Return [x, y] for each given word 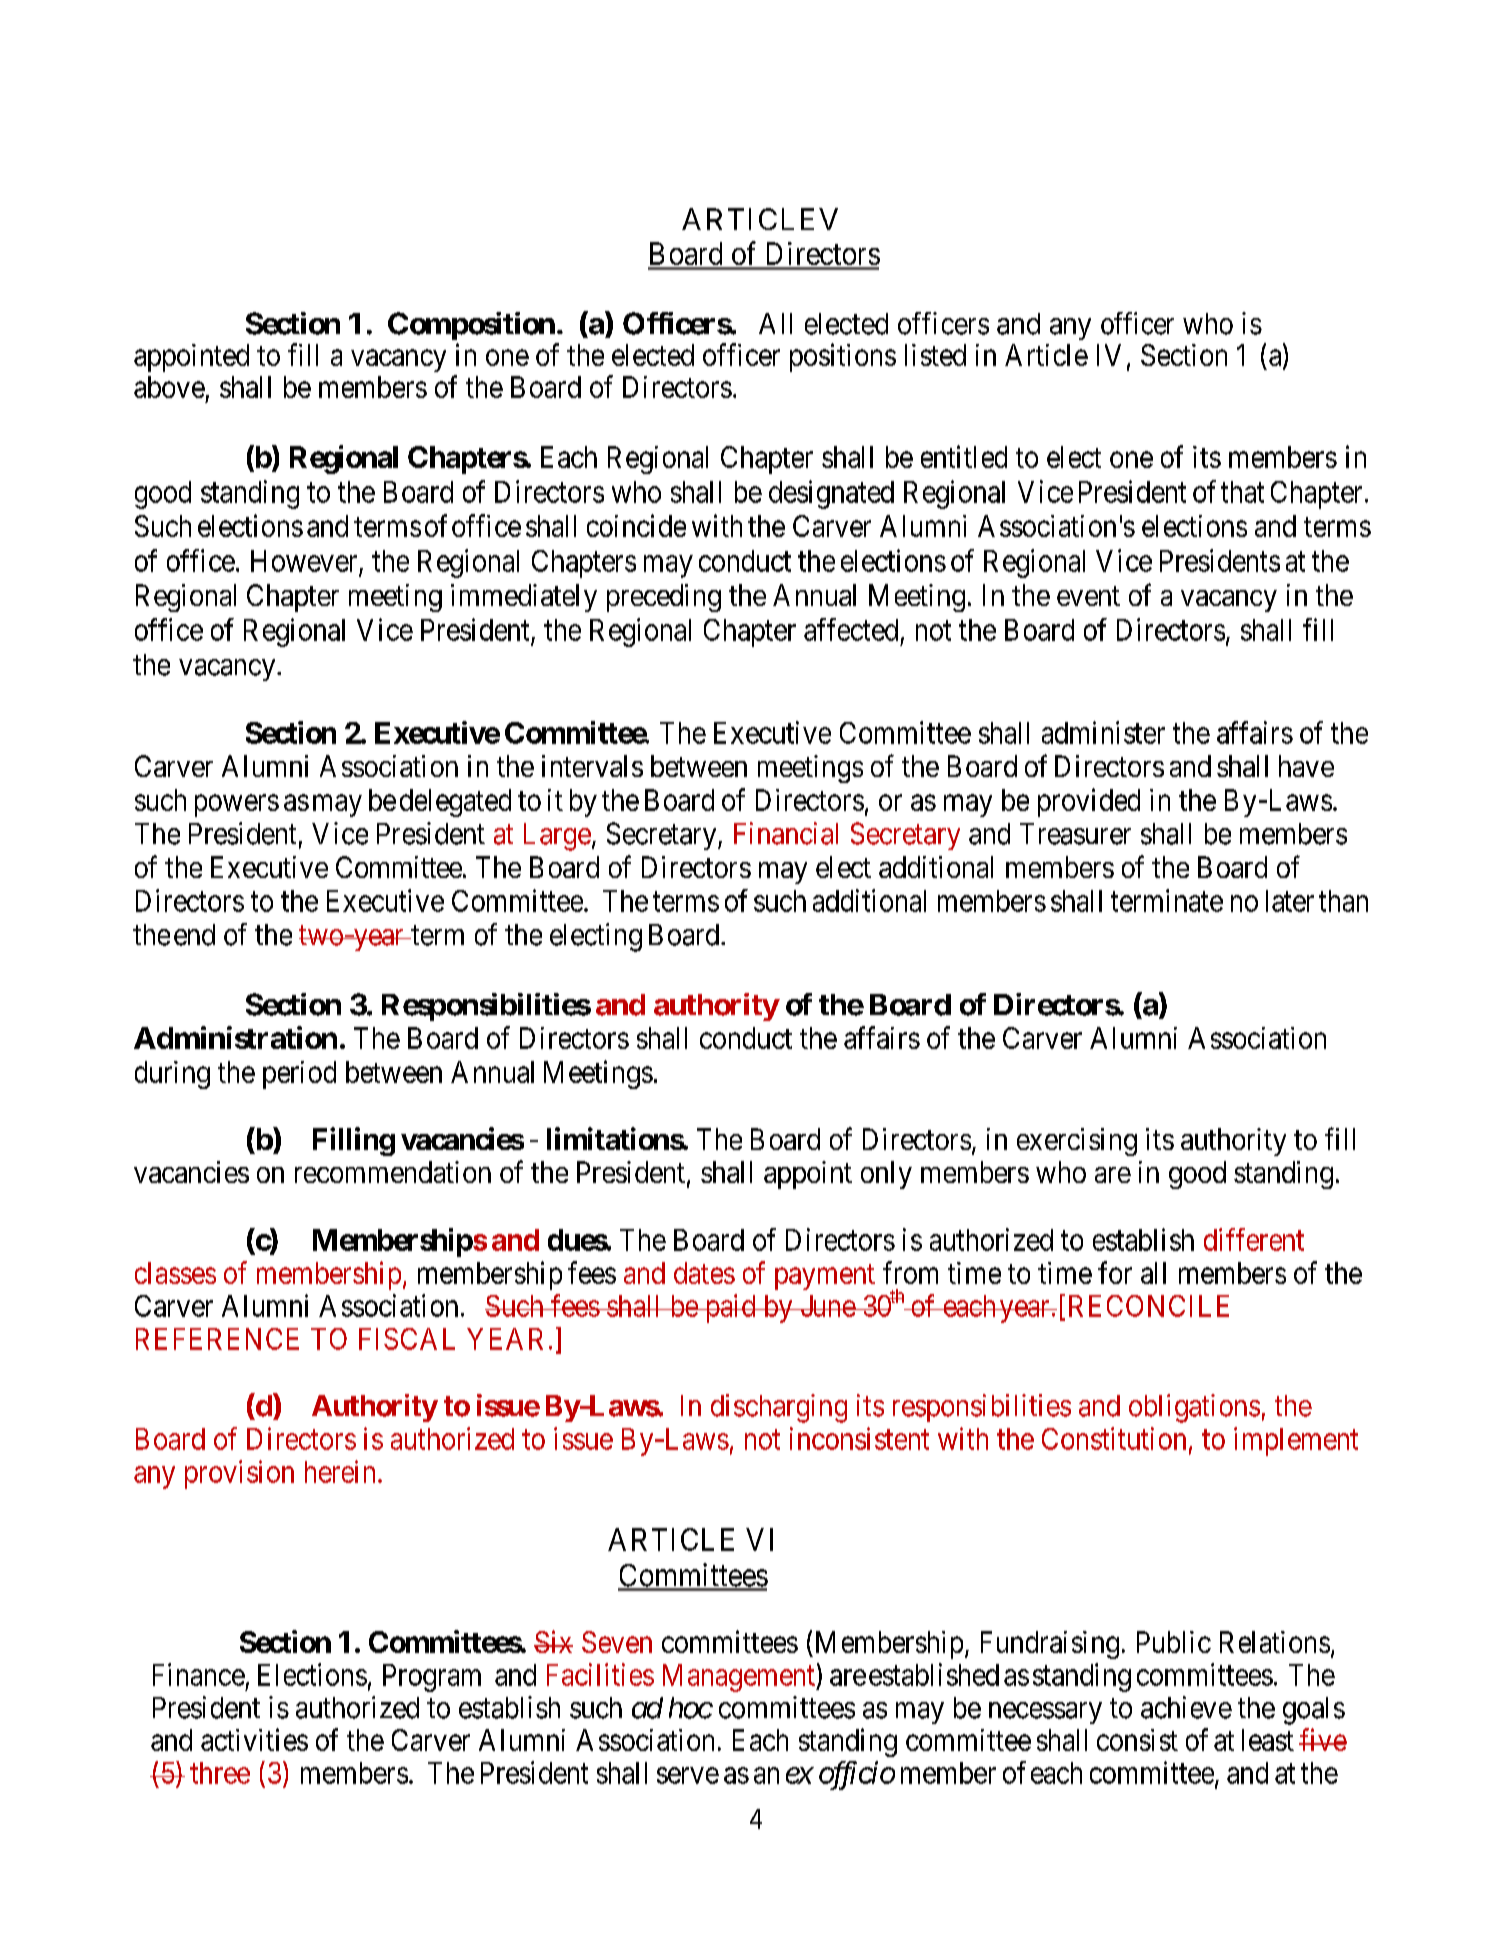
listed [935, 355]
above [169, 387]
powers [237, 806]
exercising [1077, 1142]
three [220, 1773]
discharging [779, 1408]
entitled [964, 456]
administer [1103, 732]
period [299, 1075]
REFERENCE [217, 1339]
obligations [1194, 1408]
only [886, 1175]
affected [851, 629]
